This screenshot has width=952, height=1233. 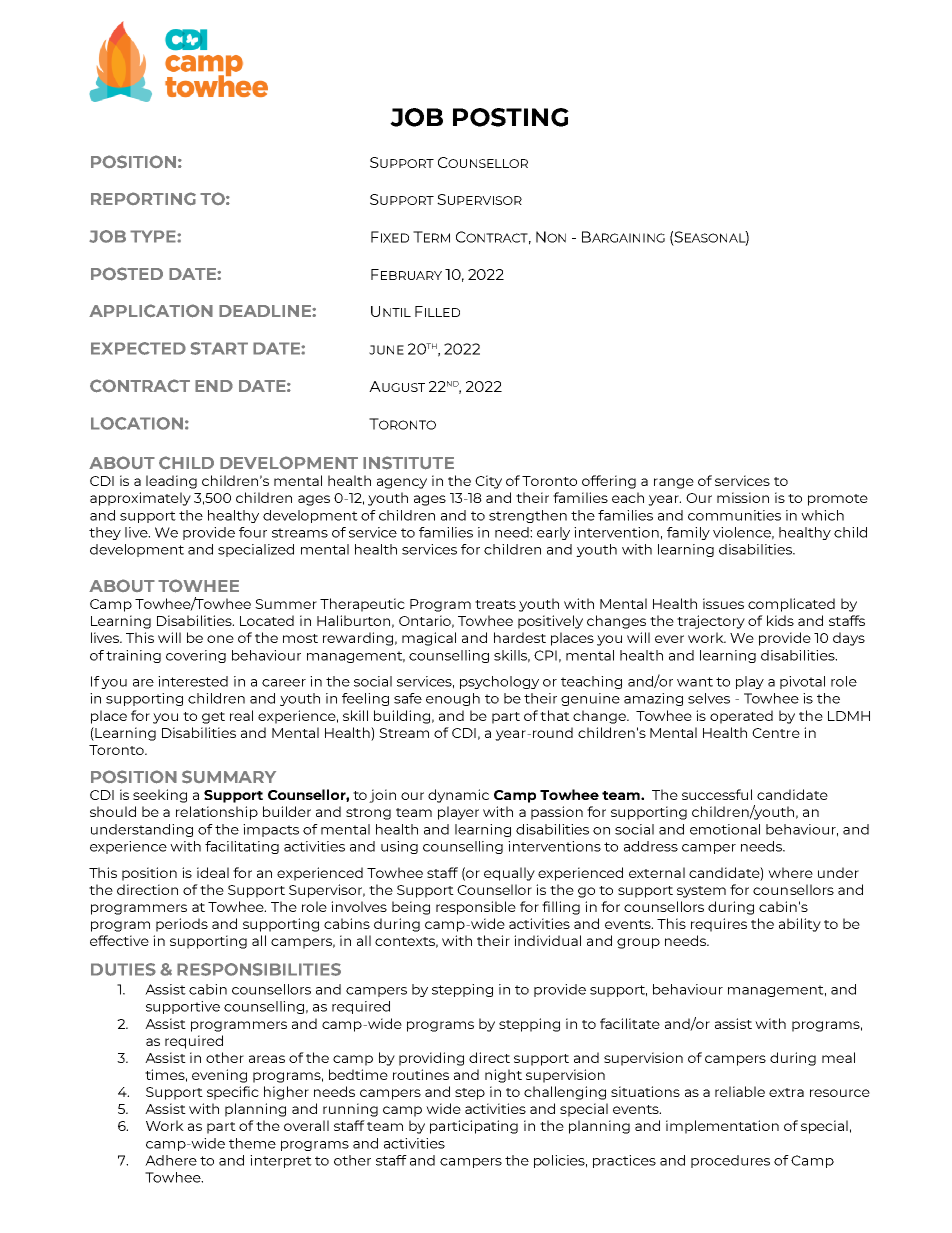 What do you see at coordinates (674, 483) in the screenshot?
I see `range` at bounding box center [674, 483].
